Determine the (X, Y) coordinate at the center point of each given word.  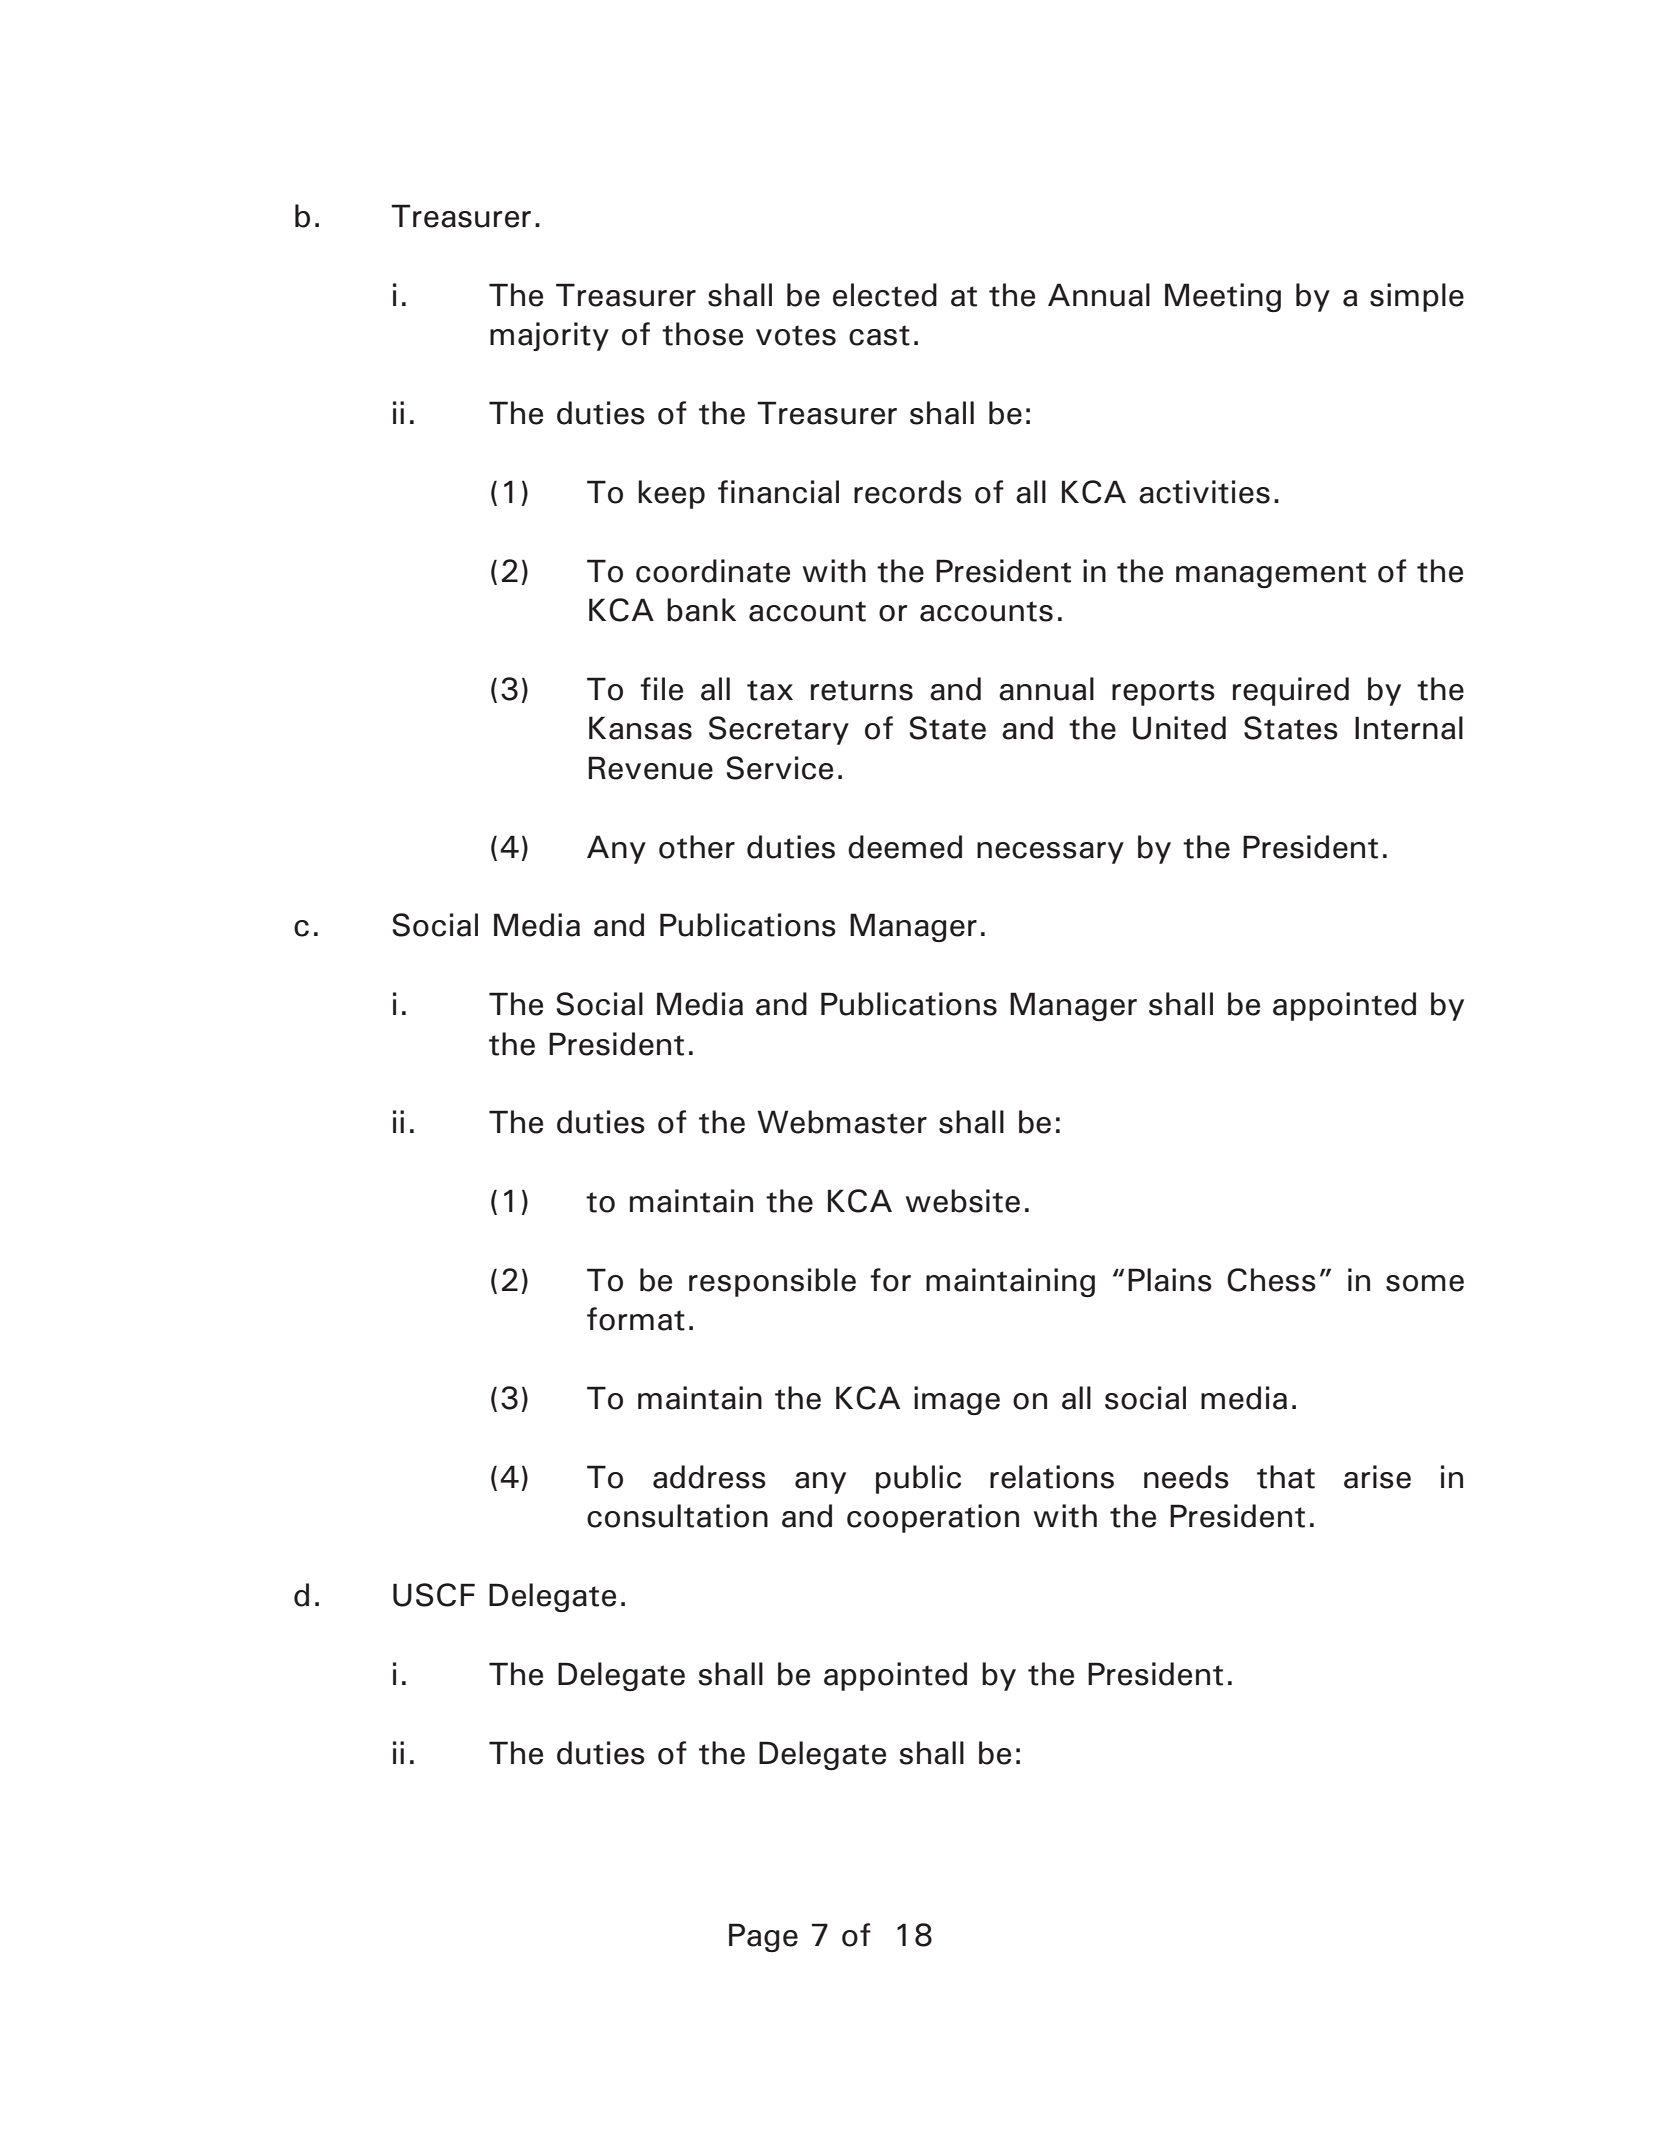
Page (763, 1937)
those (702, 334)
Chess (1271, 1280)
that (1286, 1477)
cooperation (933, 1518)
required (1291, 691)
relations (1052, 1477)
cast (879, 335)
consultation (677, 1516)
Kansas (640, 728)
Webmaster (842, 1122)
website (963, 1201)
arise (1377, 1477)
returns (862, 690)
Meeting (1223, 297)
